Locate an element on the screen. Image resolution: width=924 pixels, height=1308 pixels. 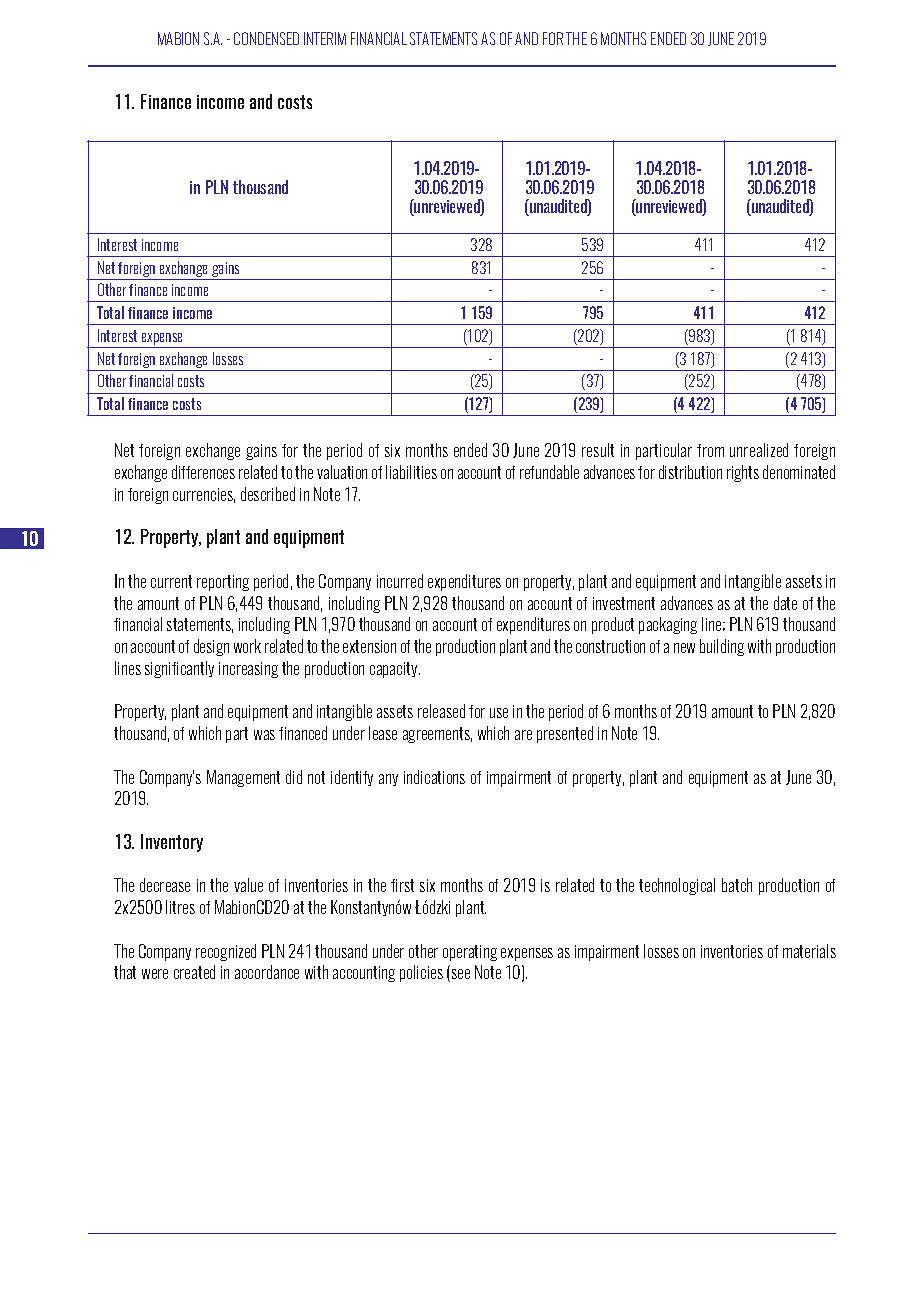
unrealized is located at coordinates (759, 450).
